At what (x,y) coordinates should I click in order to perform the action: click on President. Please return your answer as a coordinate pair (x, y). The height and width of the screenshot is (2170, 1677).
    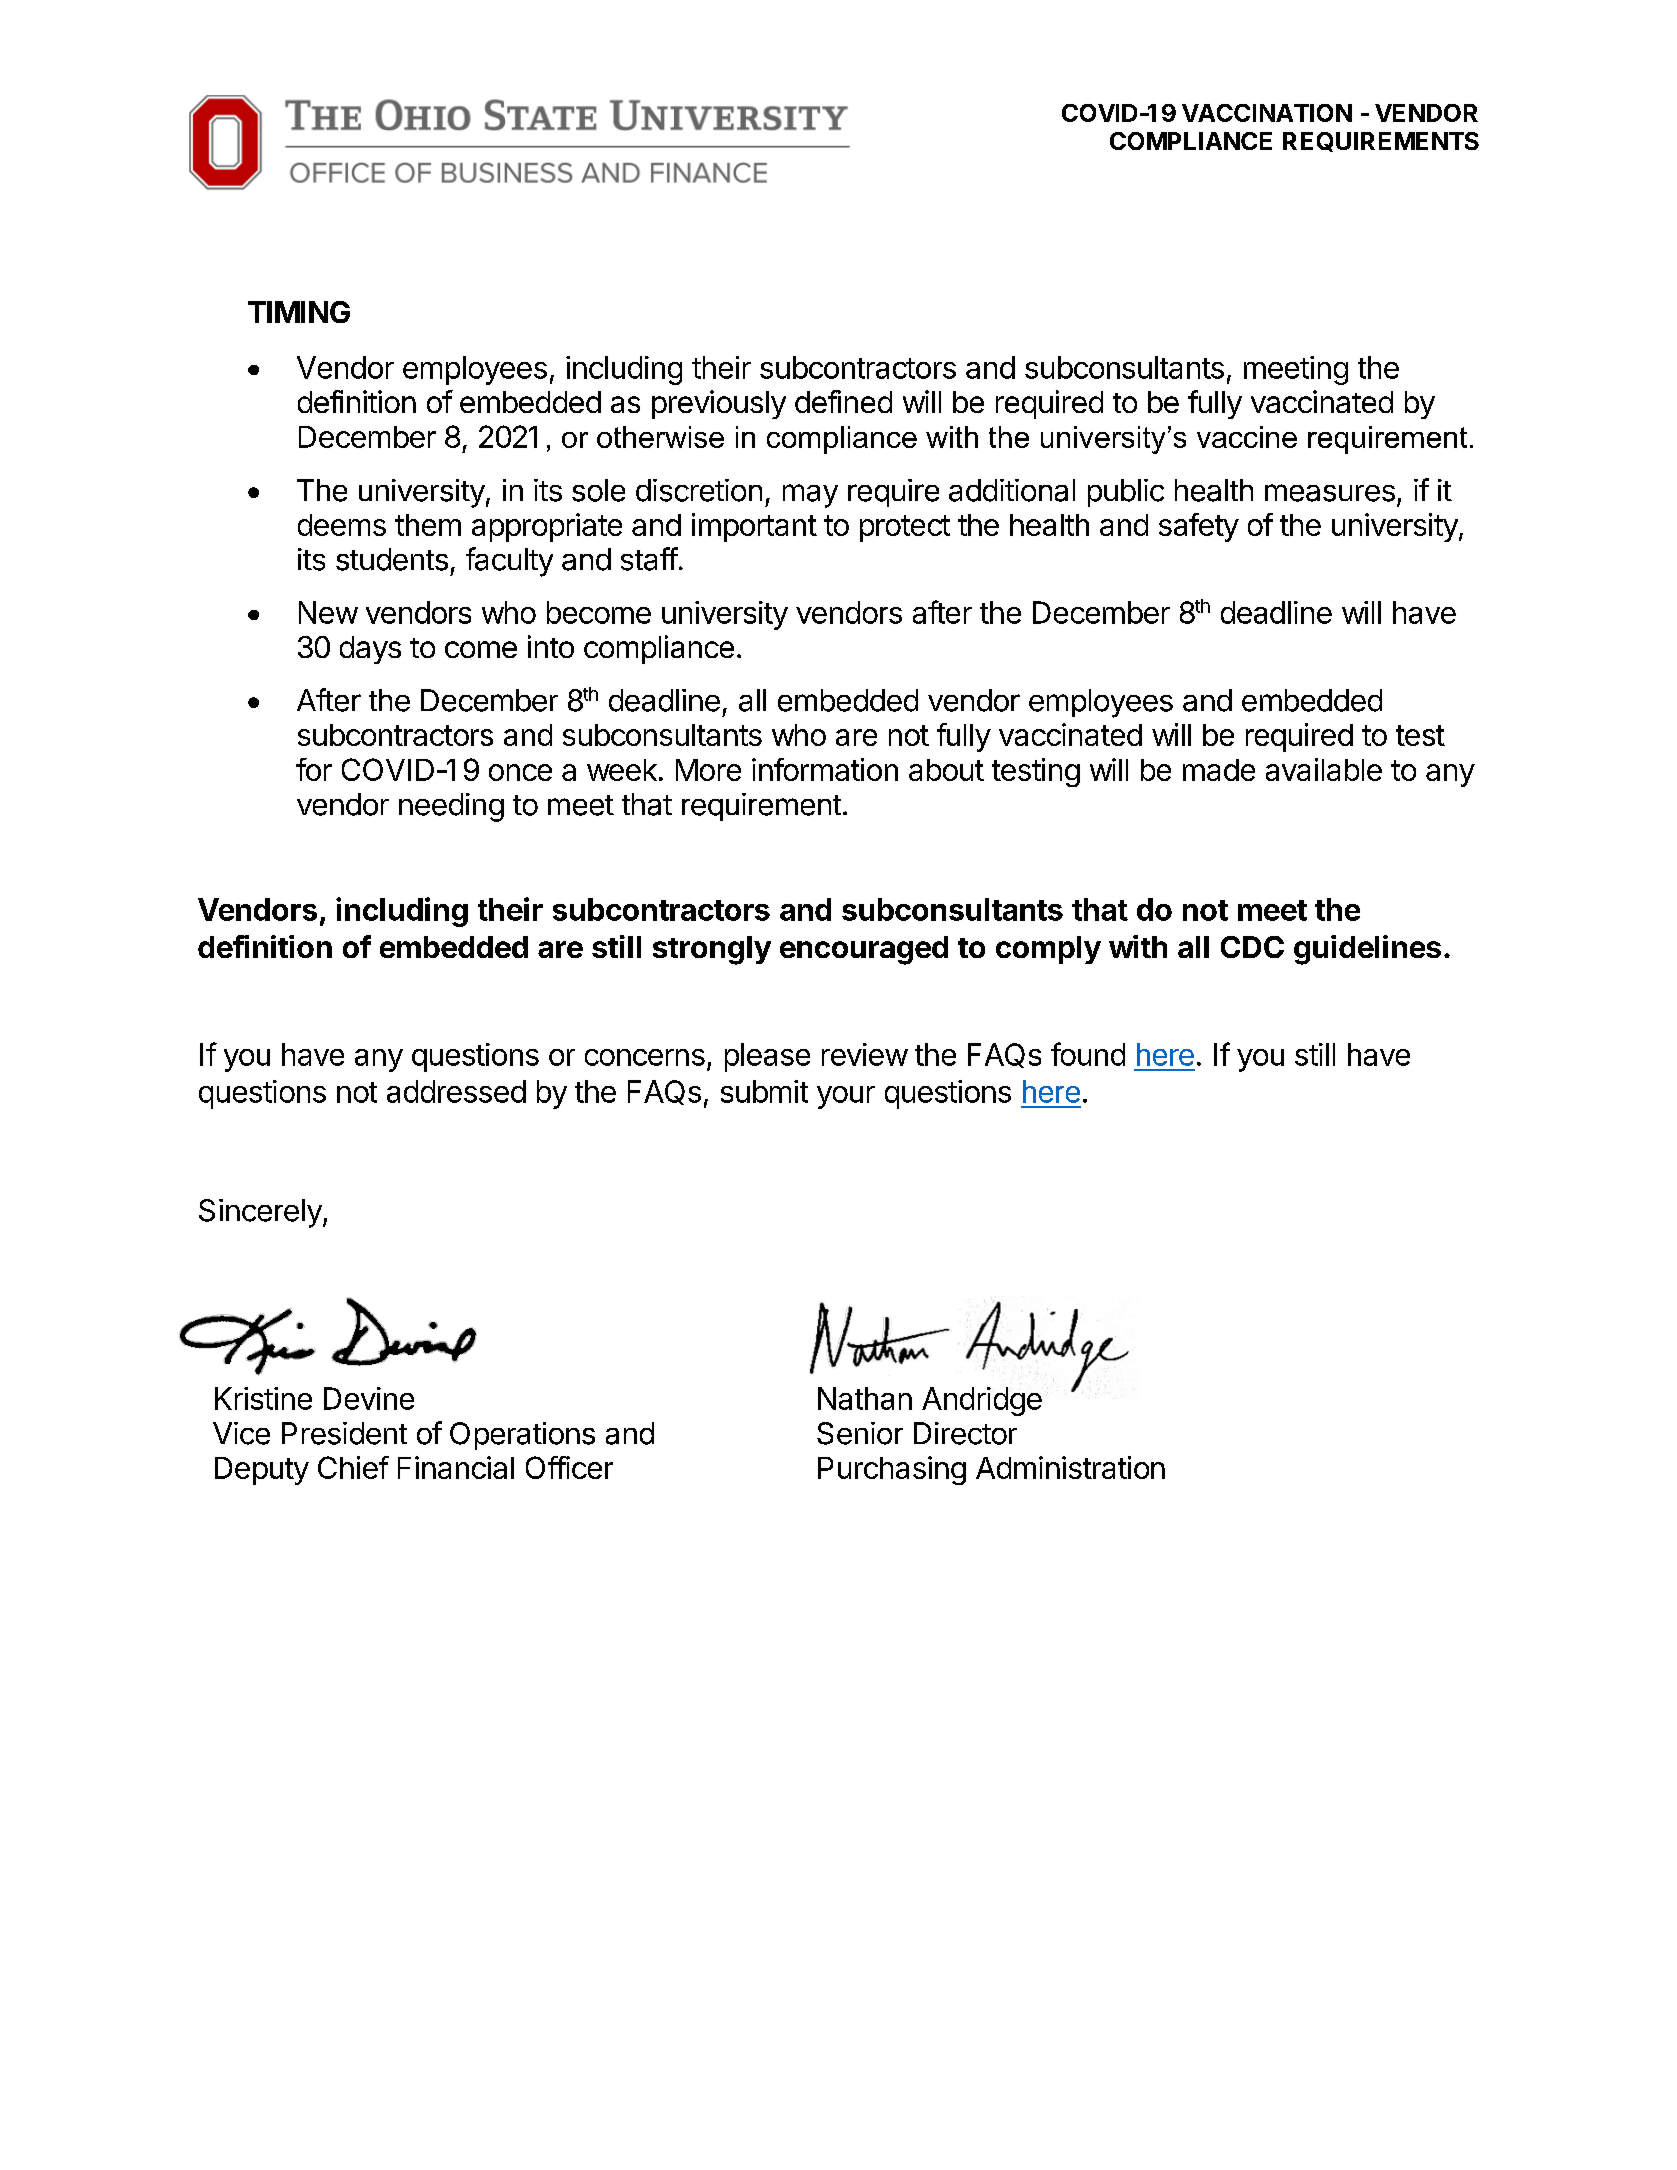
    Looking at the image, I should click on (344, 1433).
